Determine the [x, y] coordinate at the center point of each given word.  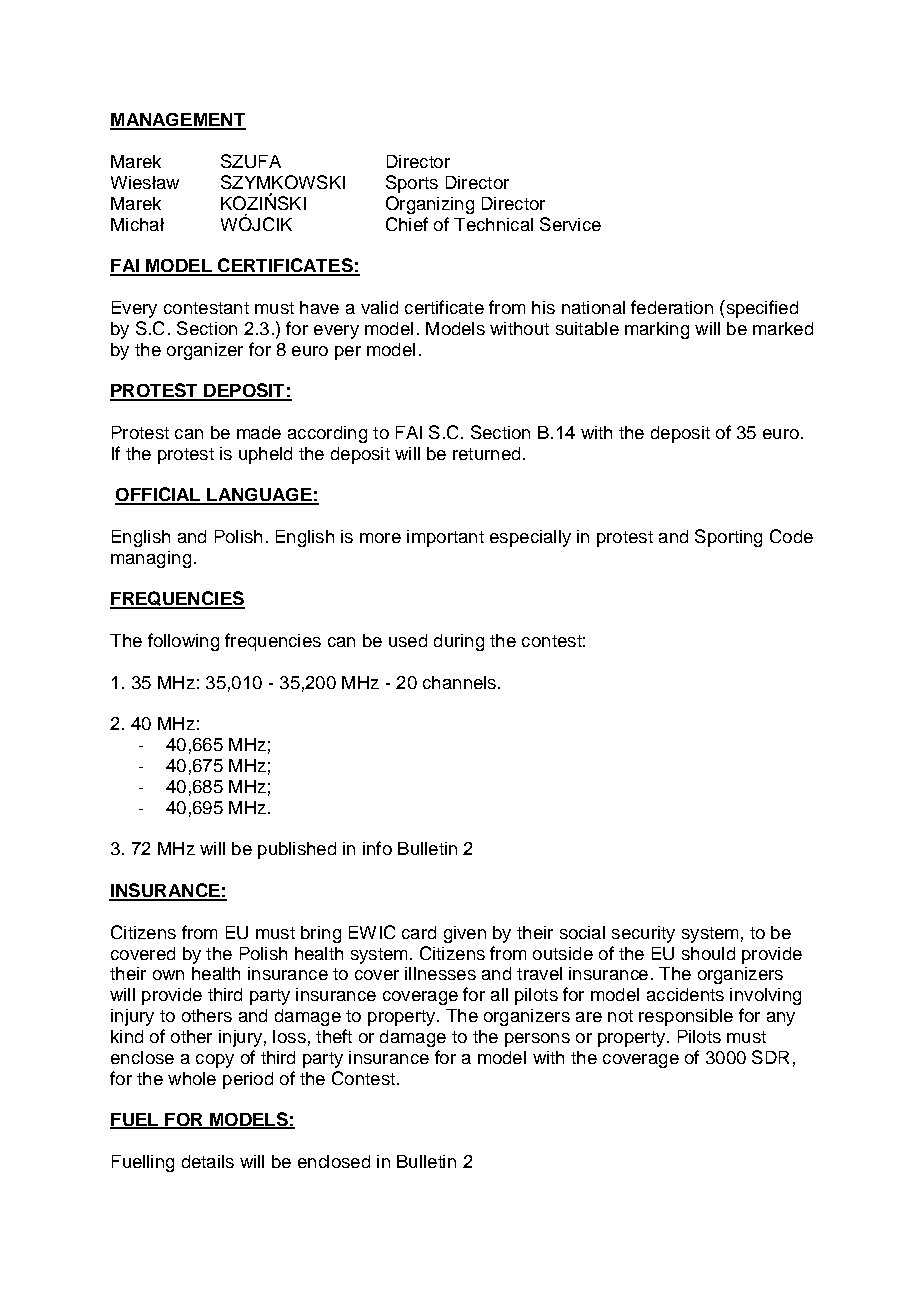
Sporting [728, 538]
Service [570, 224]
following [183, 642]
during [459, 642]
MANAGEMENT [178, 121]
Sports [412, 184]
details [208, 1161]
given [465, 934]
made [259, 432]
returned [486, 453]
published [297, 850]
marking [657, 330]
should [708, 953]
